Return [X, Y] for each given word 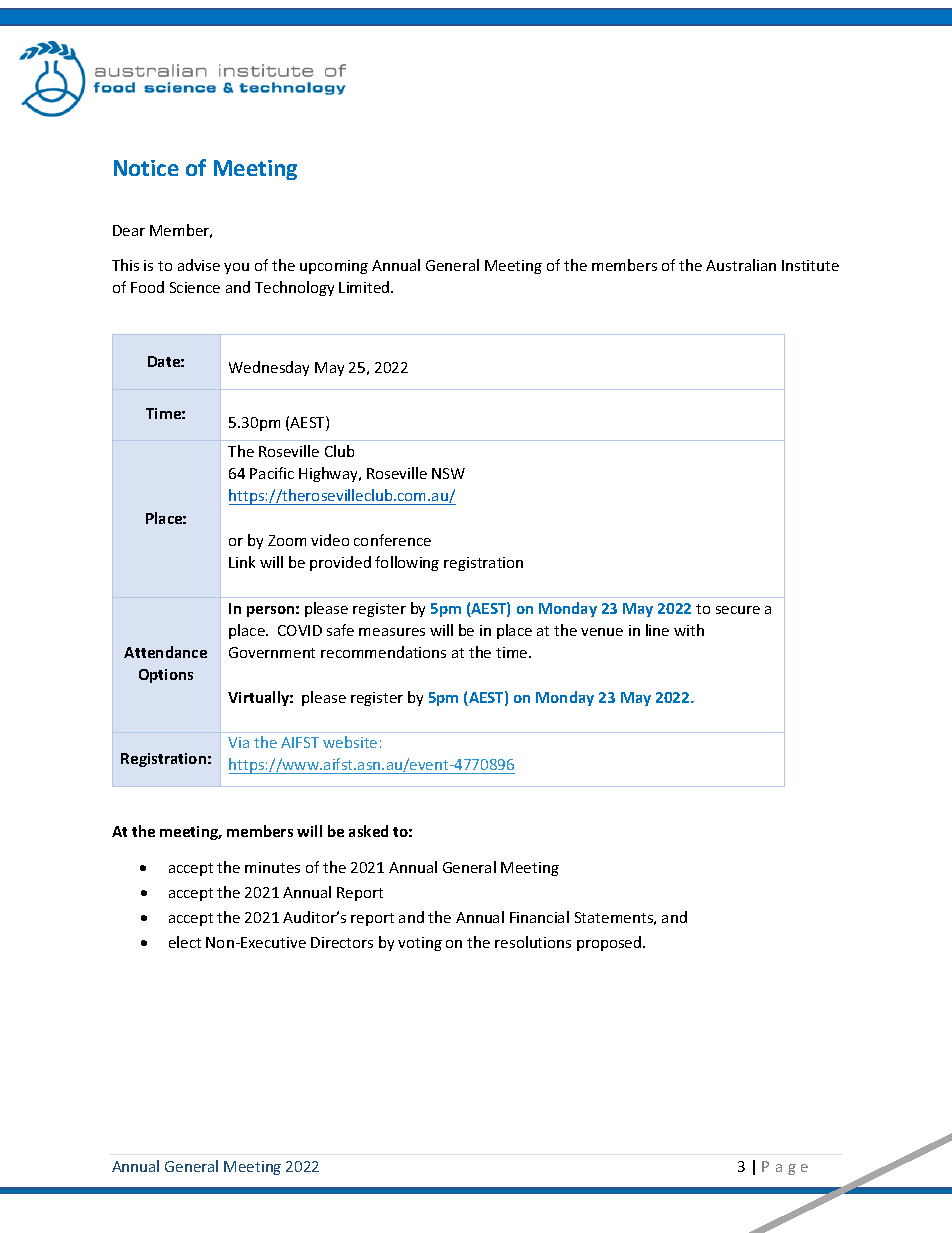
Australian [741, 265]
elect [185, 942]
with [689, 630]
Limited [365, 287]
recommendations [383, 652]
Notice [146, 168]
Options [166, 676]
